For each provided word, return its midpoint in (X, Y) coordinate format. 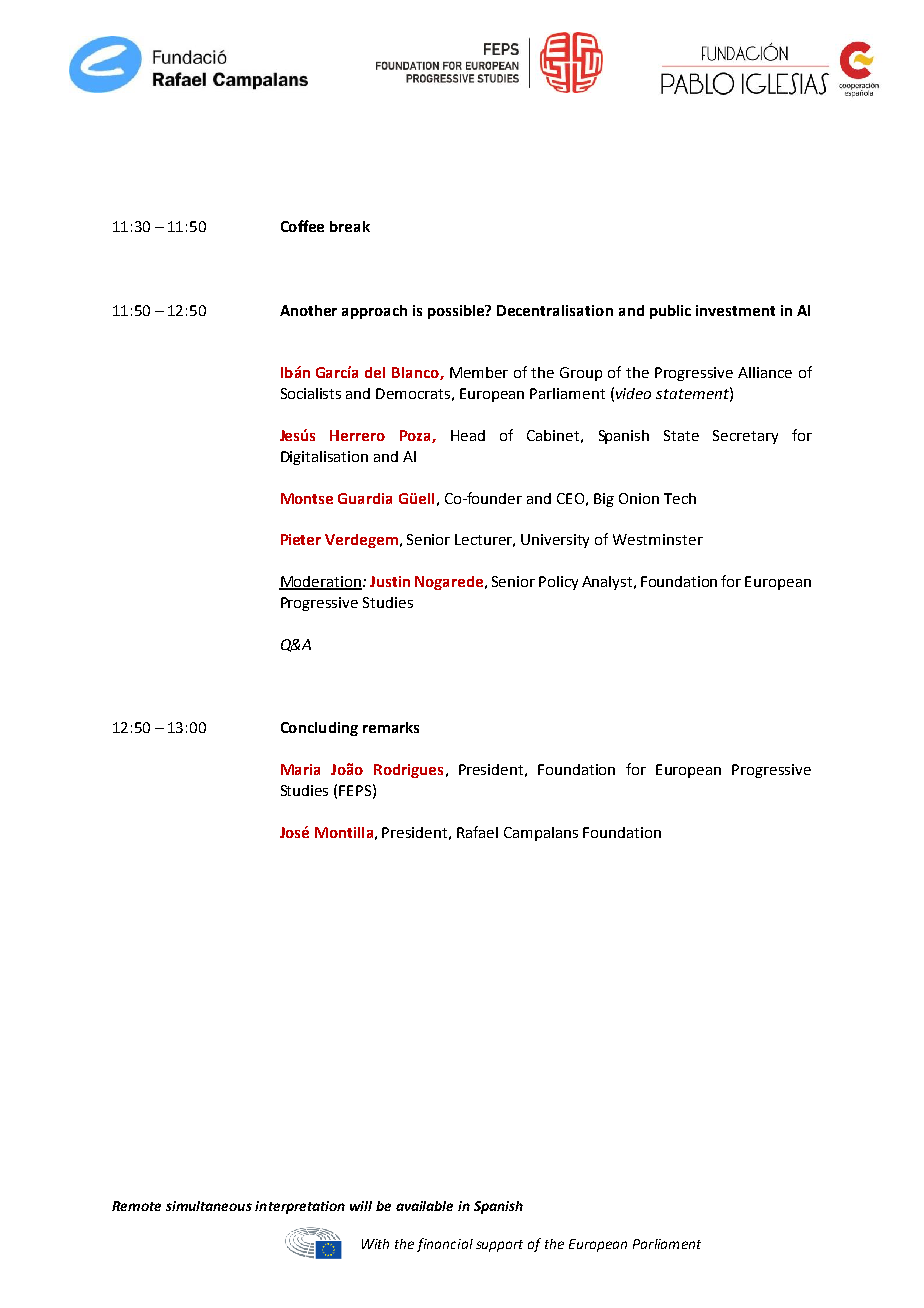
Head (468, 435)
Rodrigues (408, 771)
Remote (136, 1206)
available (424, 1206)
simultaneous (209, 1206)
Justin (390, 581)
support (499, 1246)
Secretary (745, 437)
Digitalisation (324, 458)
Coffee (302, 226)
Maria (300, 769)
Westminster (658, 539)
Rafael (477, 832)
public (670, 312)
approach (374, 312)
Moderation (320, 583)
